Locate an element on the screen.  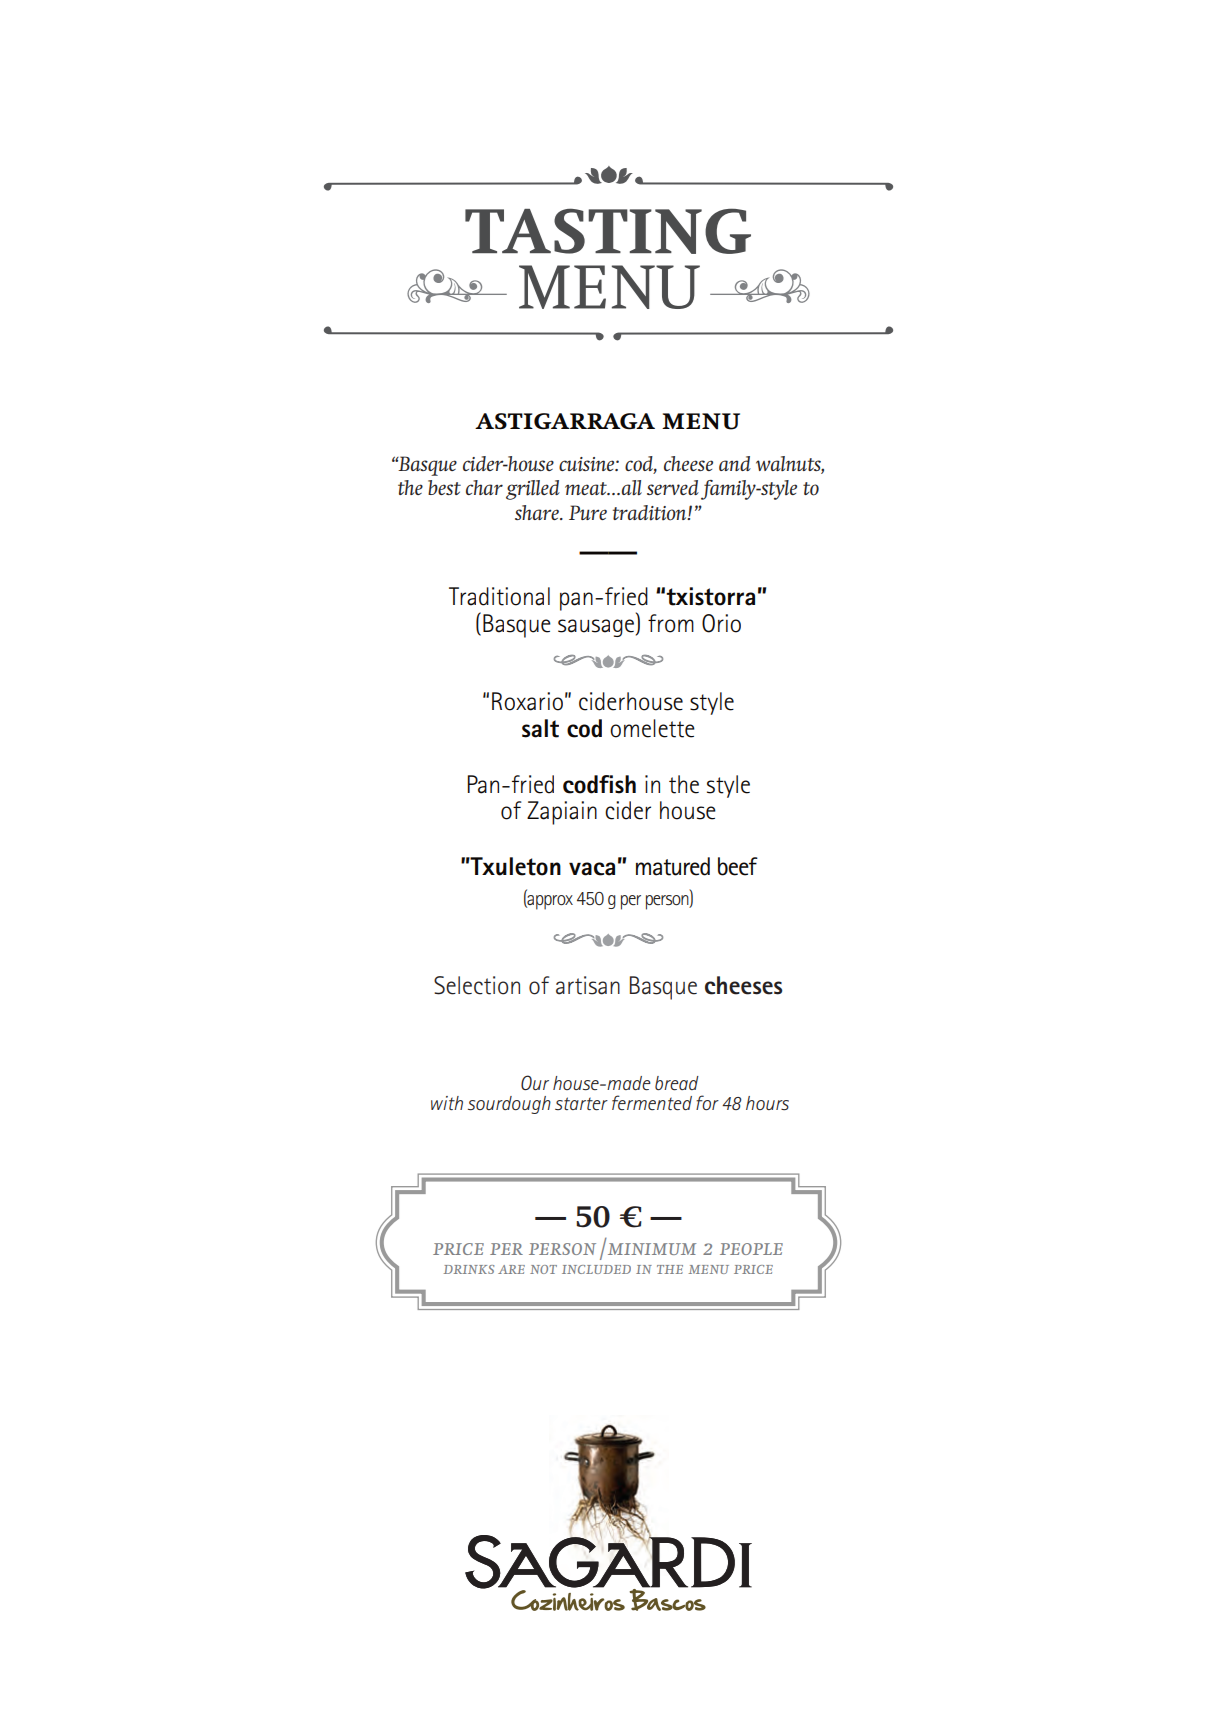
served is located at coordinates (673, 487).
